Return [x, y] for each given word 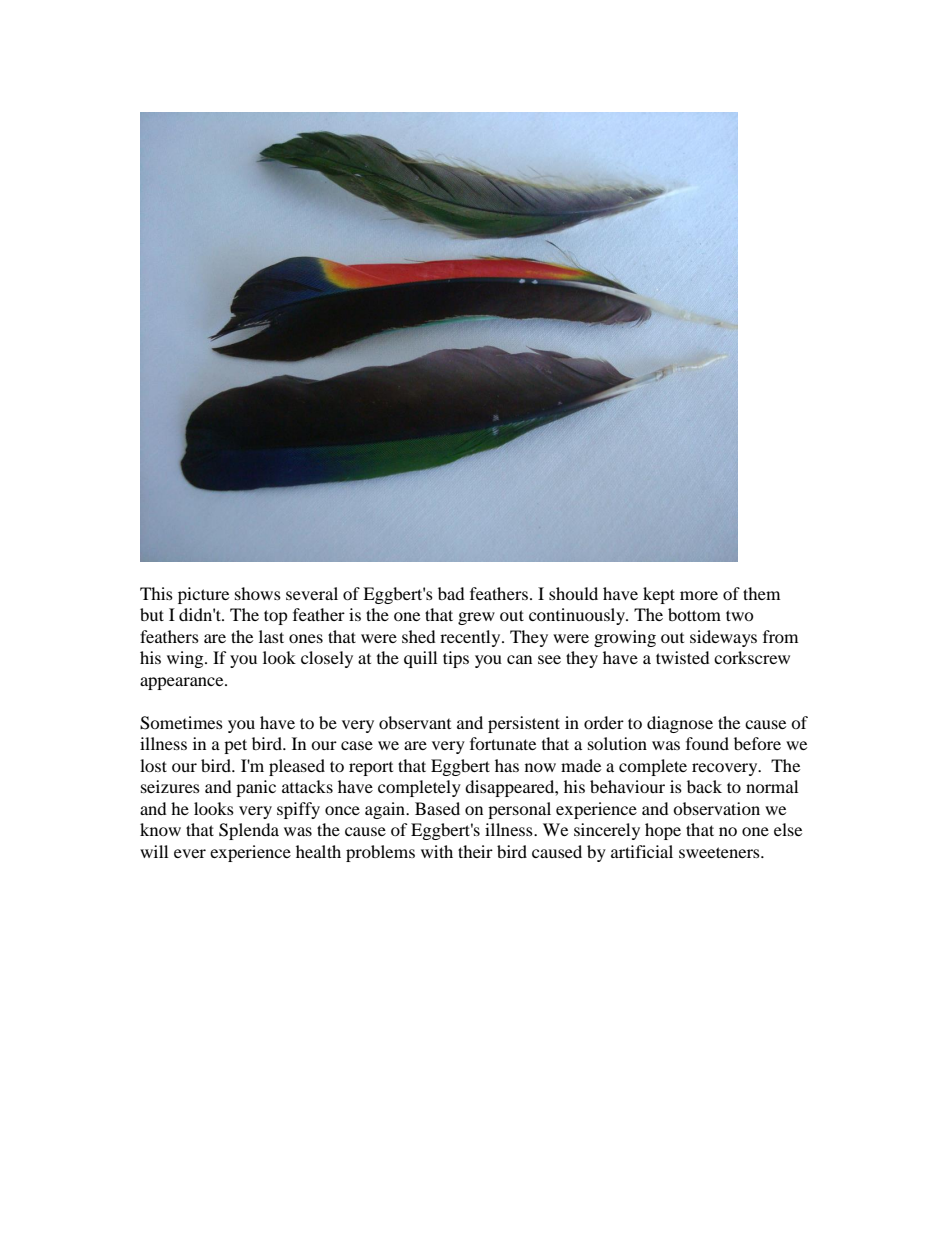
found [707, 743]
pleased [297, 767]
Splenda [249, 831]
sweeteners [720, 852]
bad [451, 593]
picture [203, 595]
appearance [183, 683]
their [475, 851]
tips [456, 659]
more [699, 595]
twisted [683, 657]
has [507, 765]
